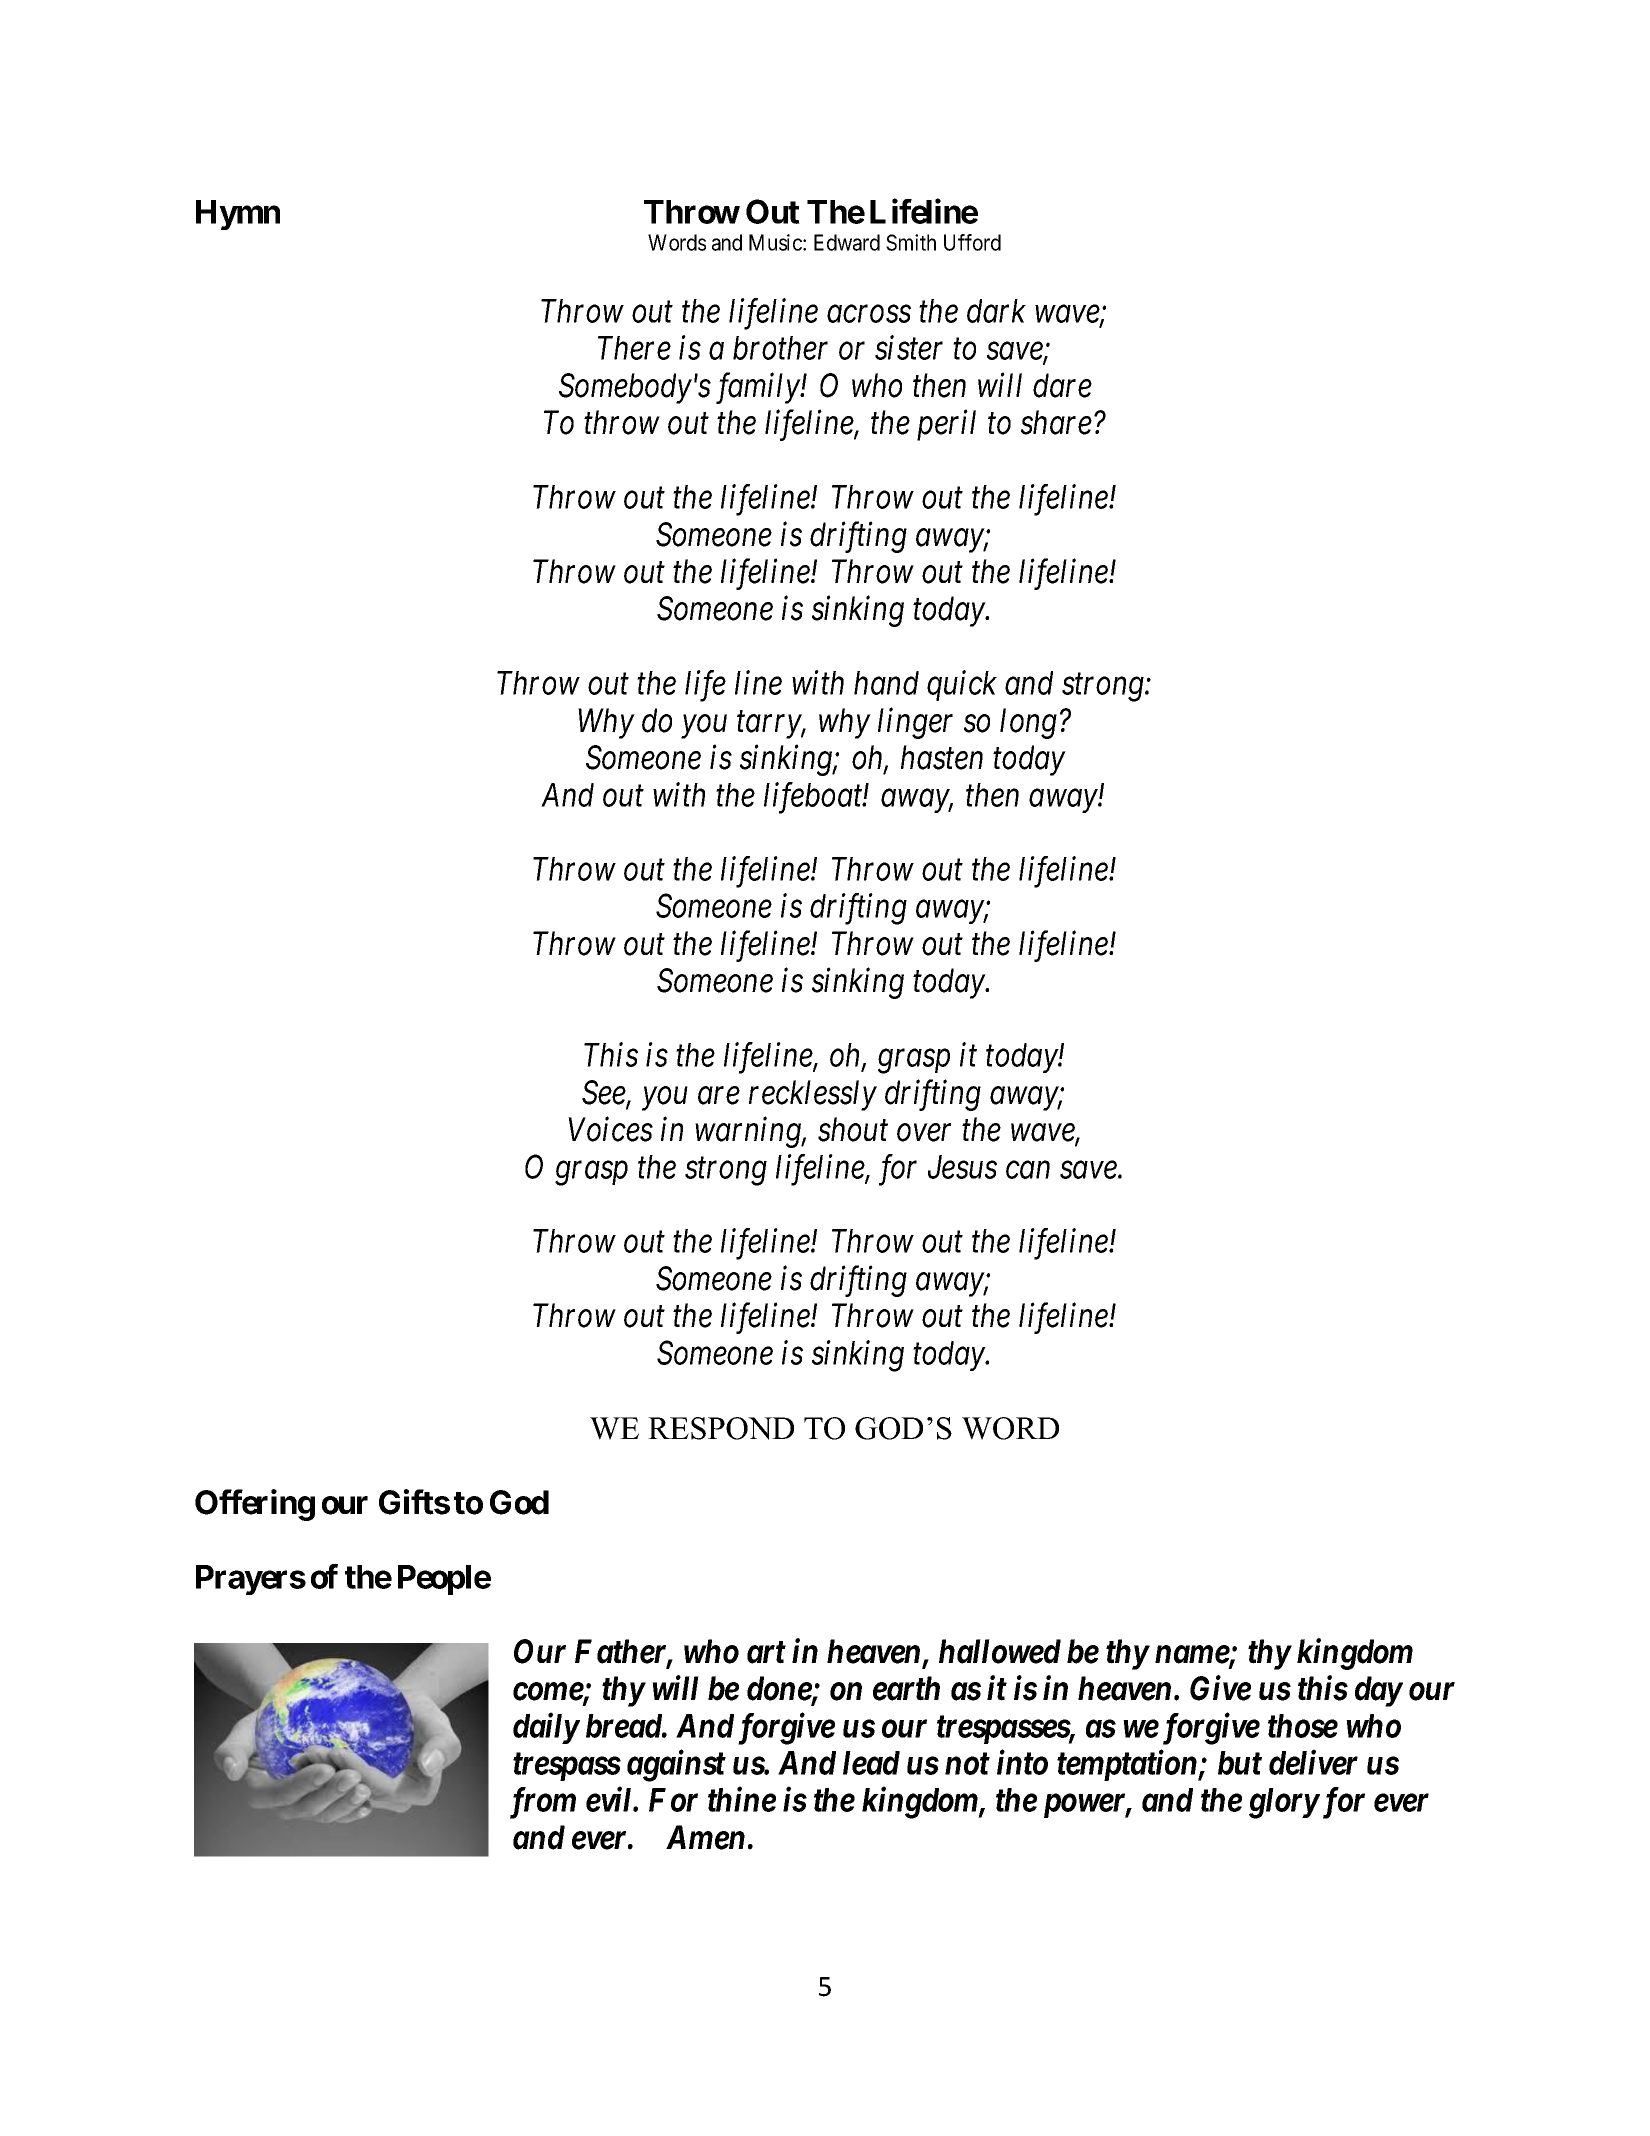 This screenshot has height=2136, width=1650. What do you see at coordinates (634, 348) in the screenshot?
I see `There` at bounding box center [634, 348].
